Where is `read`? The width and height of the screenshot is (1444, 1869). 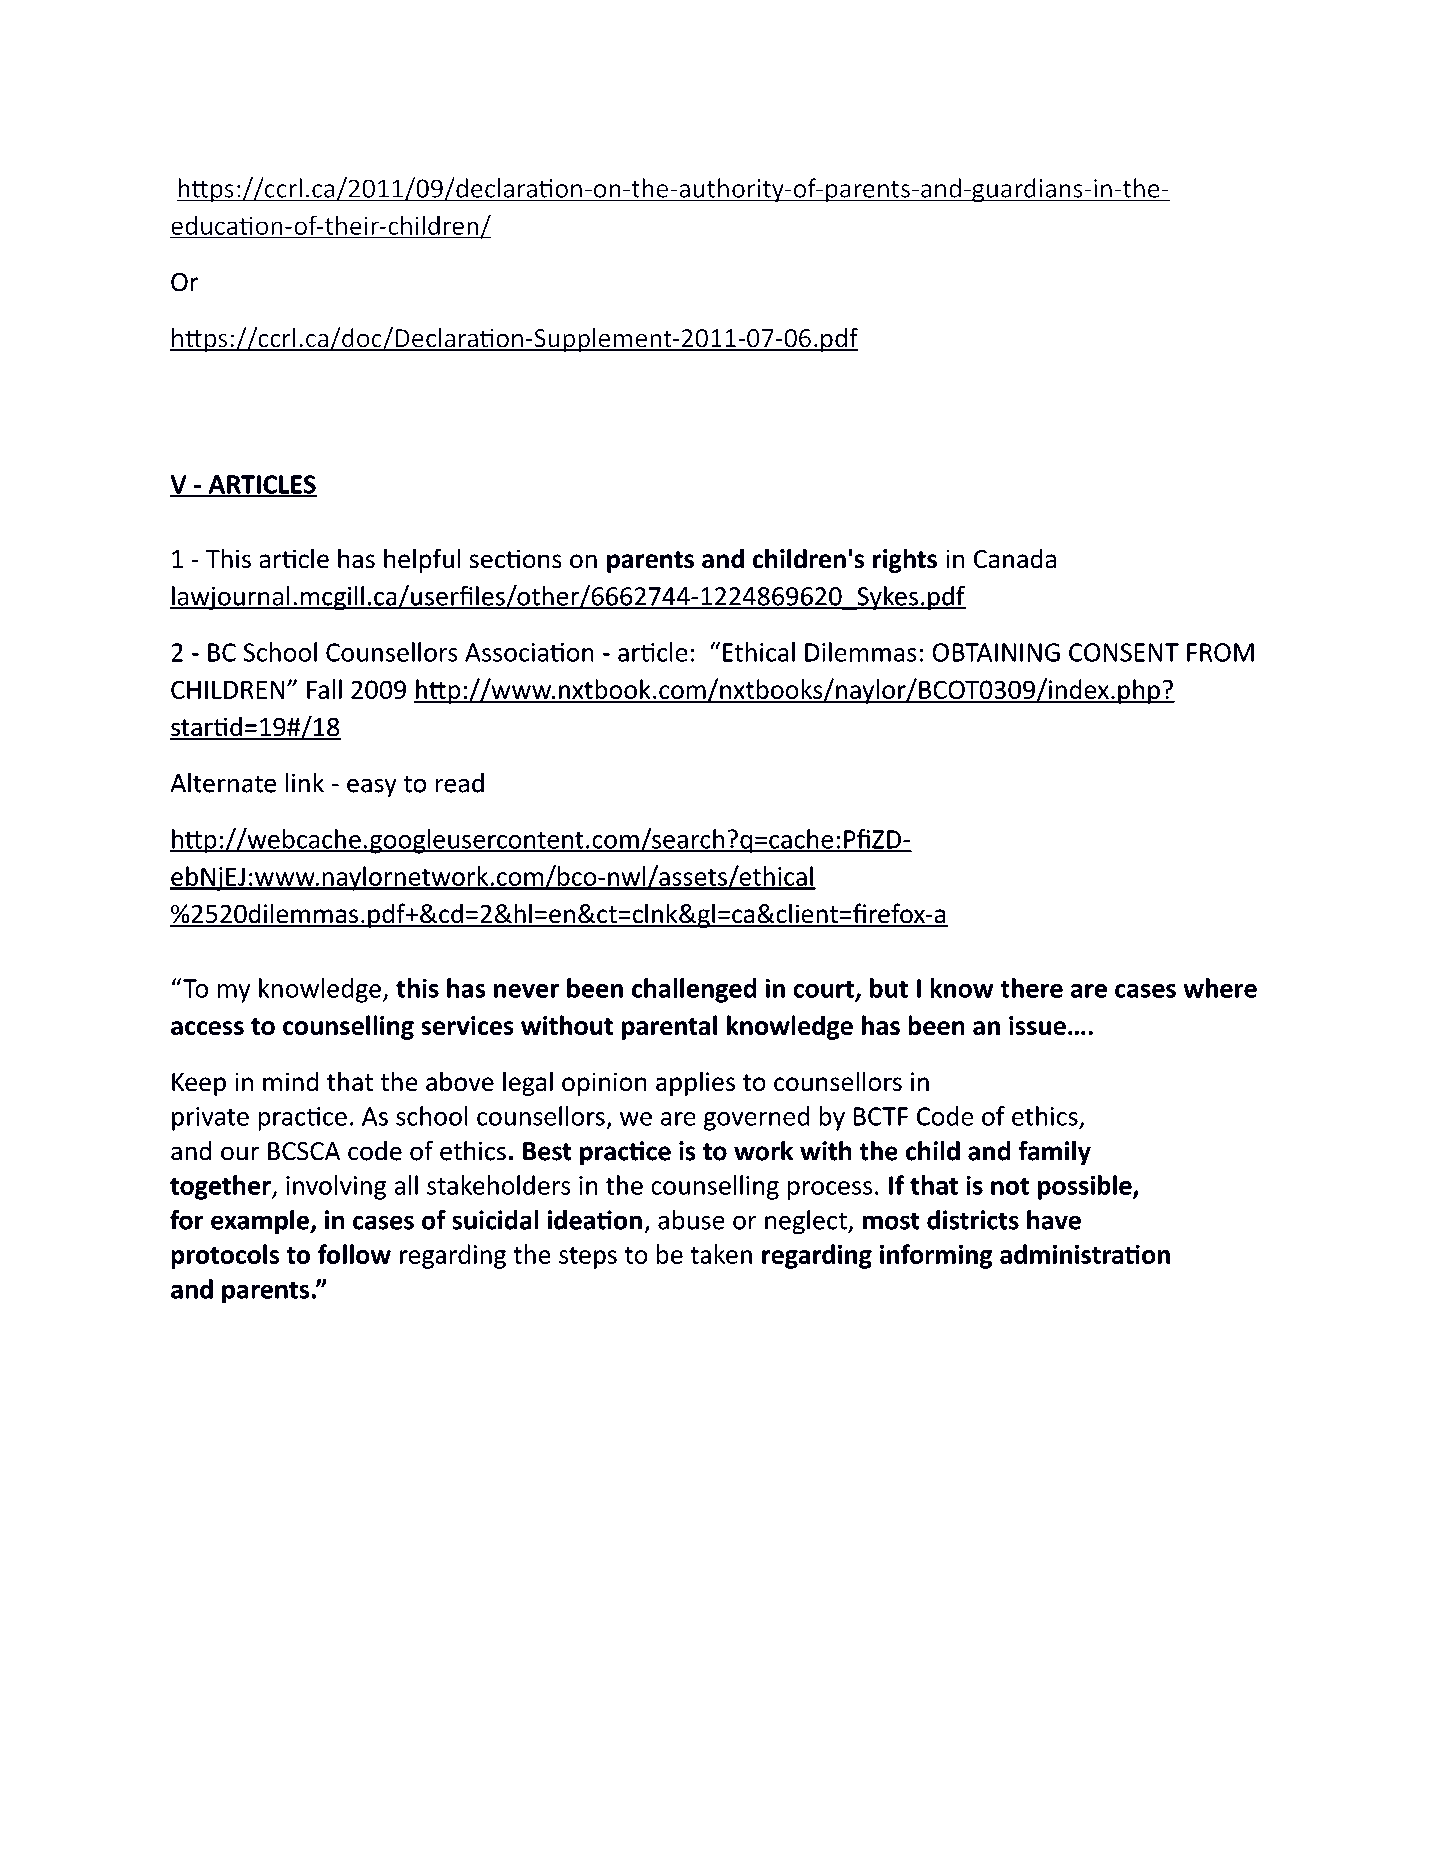
read is located at coordinates (460, 783).
